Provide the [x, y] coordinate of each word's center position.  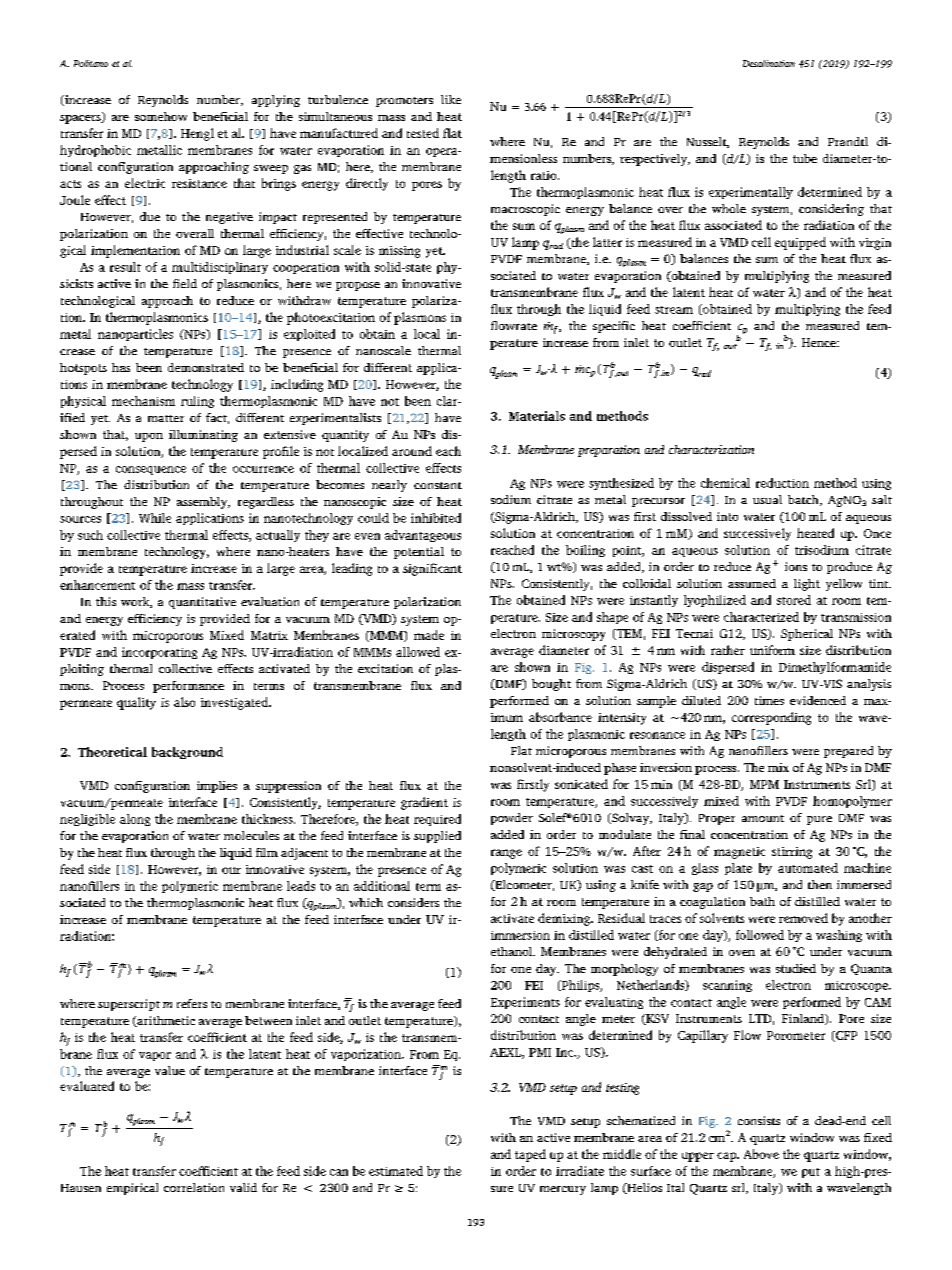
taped [530, 1155]
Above [761, 1154]
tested [423, 133]
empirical [132, 1189]
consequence [151, 470]
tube [805, 158]
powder [512, 819]
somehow [161, 116]
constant [438, 485]
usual [767, 499]
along [135, 820]
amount [763, 818]
